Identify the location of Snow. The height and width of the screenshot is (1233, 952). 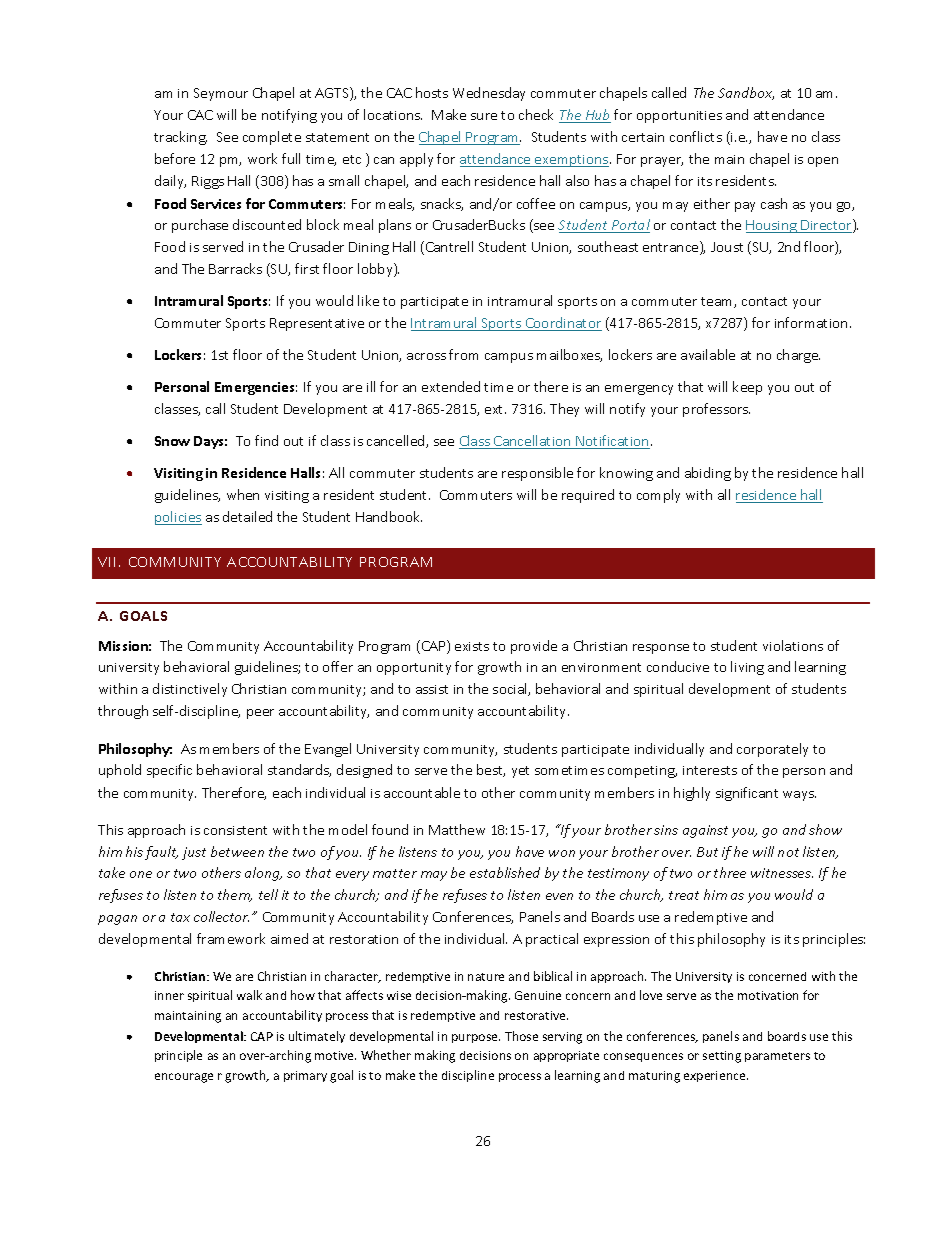
(172, 441).
